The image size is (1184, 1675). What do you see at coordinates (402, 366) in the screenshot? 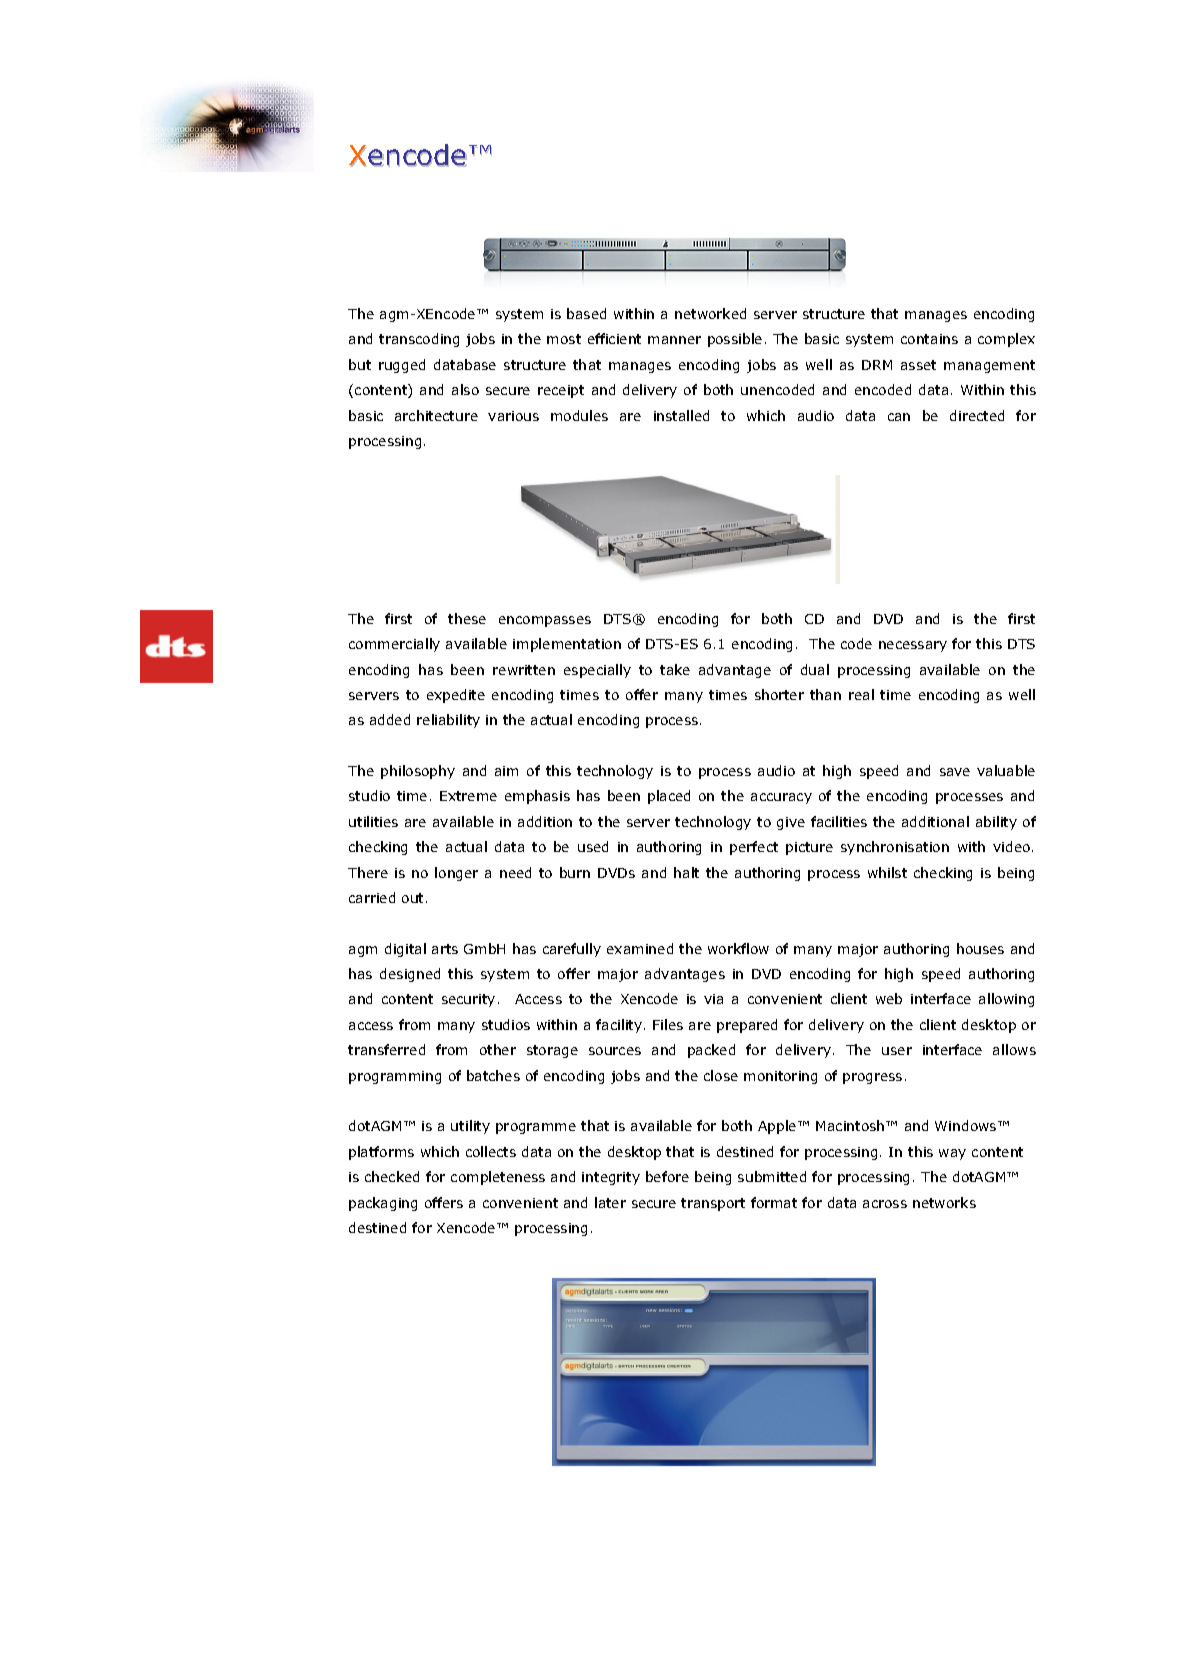
I see `rugged` at bounding box center [402, 366].
